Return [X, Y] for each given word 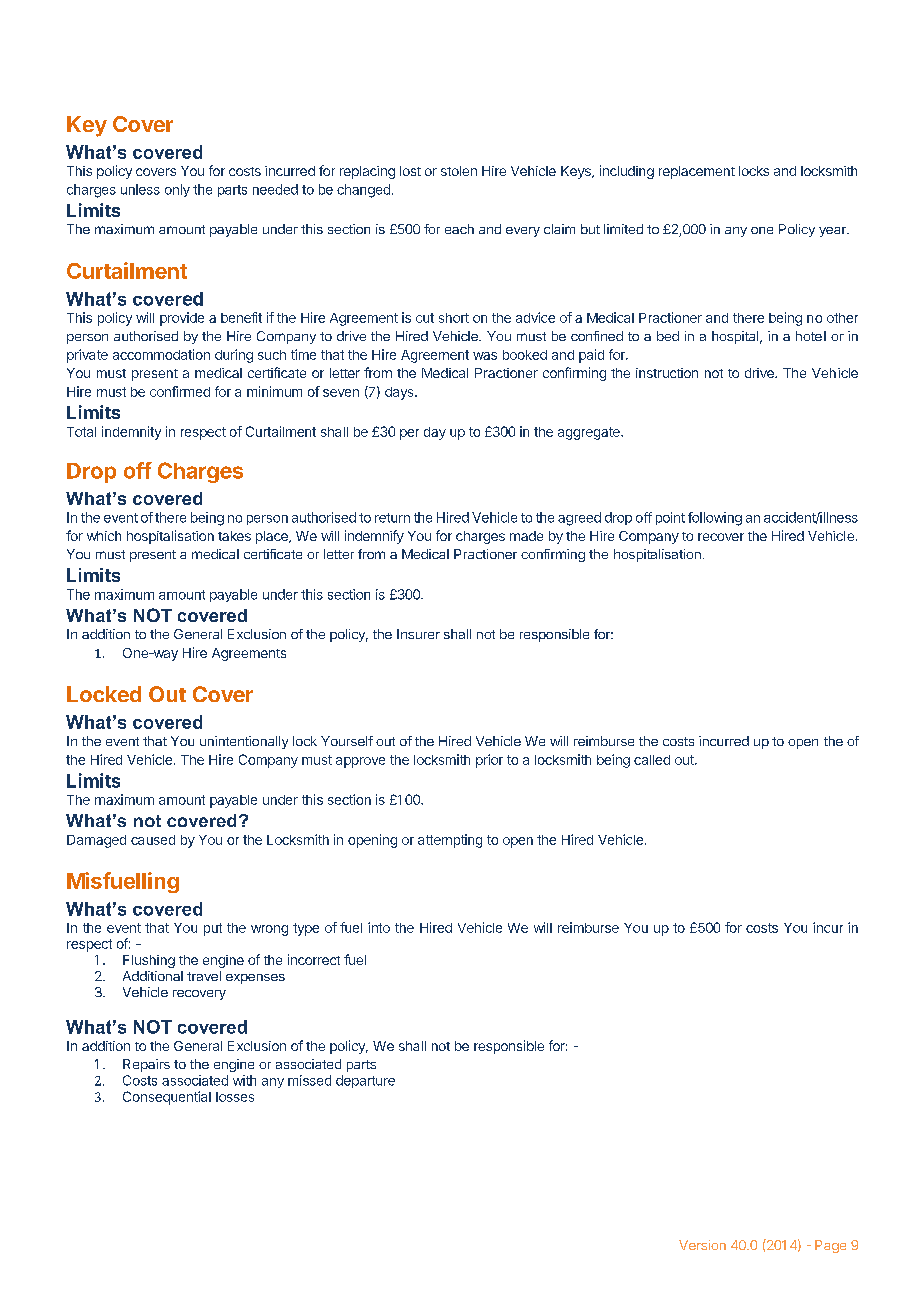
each [459, 229]
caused [153, 840]
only [177, 190]
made [526, 536]
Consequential [167, 1098]
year [833, 232]
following [715, 519]
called [652, 760]
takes [234, 536]
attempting [450, 841]
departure [365, 1081]
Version [702, 1245]
